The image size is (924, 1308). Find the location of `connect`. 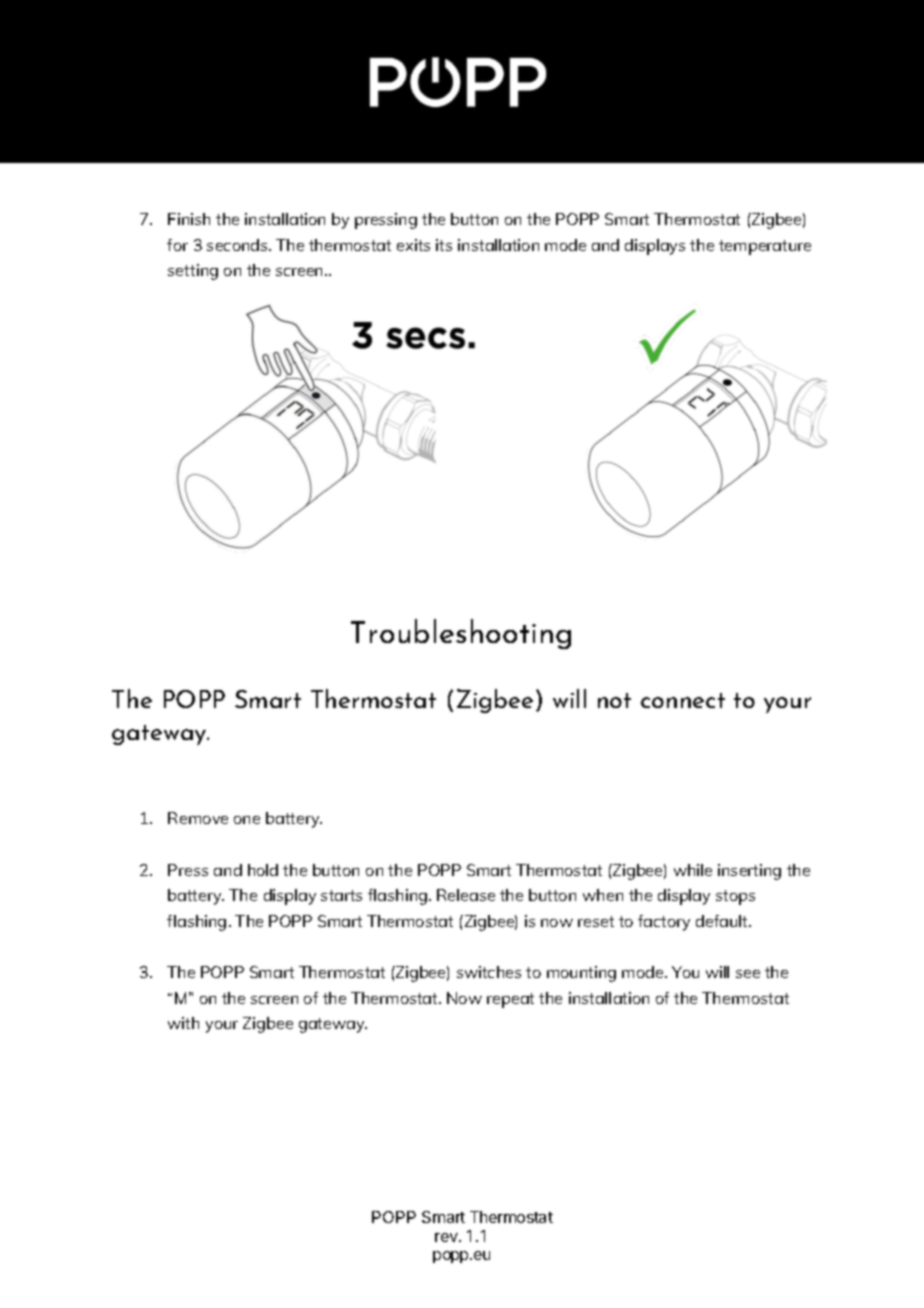

connect is located at coordinates (683, 700).
